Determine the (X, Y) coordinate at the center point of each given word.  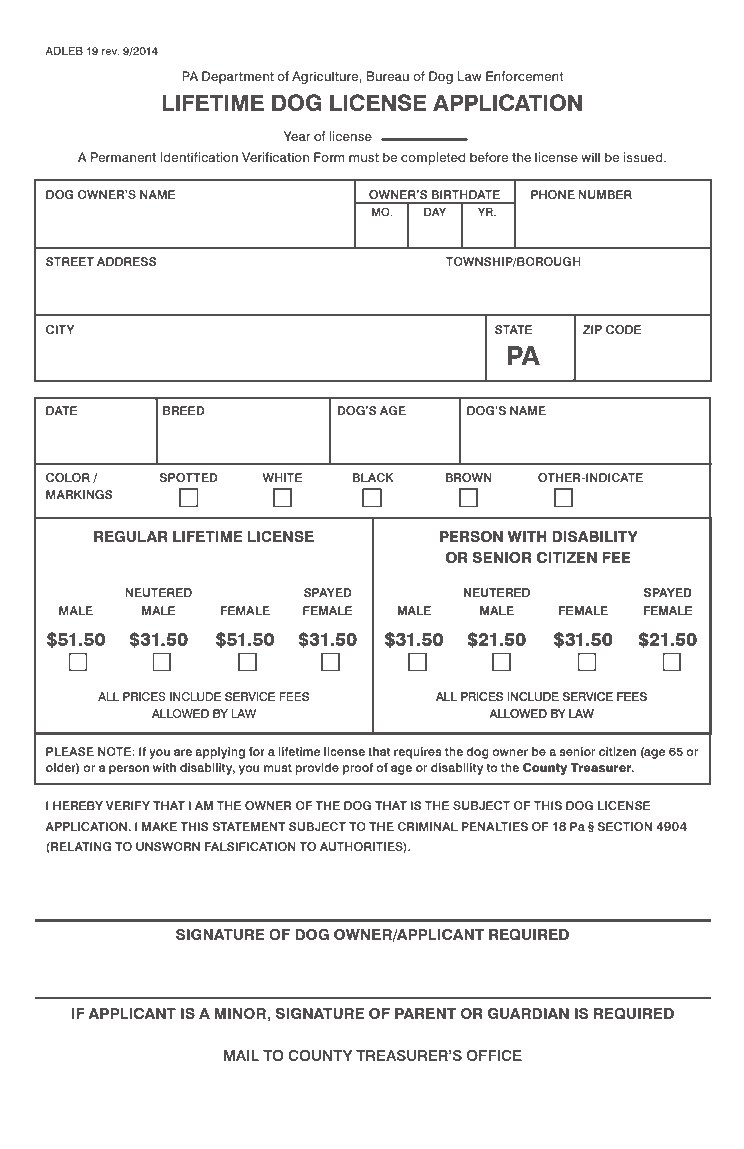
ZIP (592, 329)
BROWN (469, 477)
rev (111, 52)
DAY (435, 212)
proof (358, 769)
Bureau (388, 76)
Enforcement (525, 76)
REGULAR (131, 536)
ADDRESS (126, 261)
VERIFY (128, 805)
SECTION (625, 826)
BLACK (373, 477)
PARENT (425, 1013)
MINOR (241, 1013)
